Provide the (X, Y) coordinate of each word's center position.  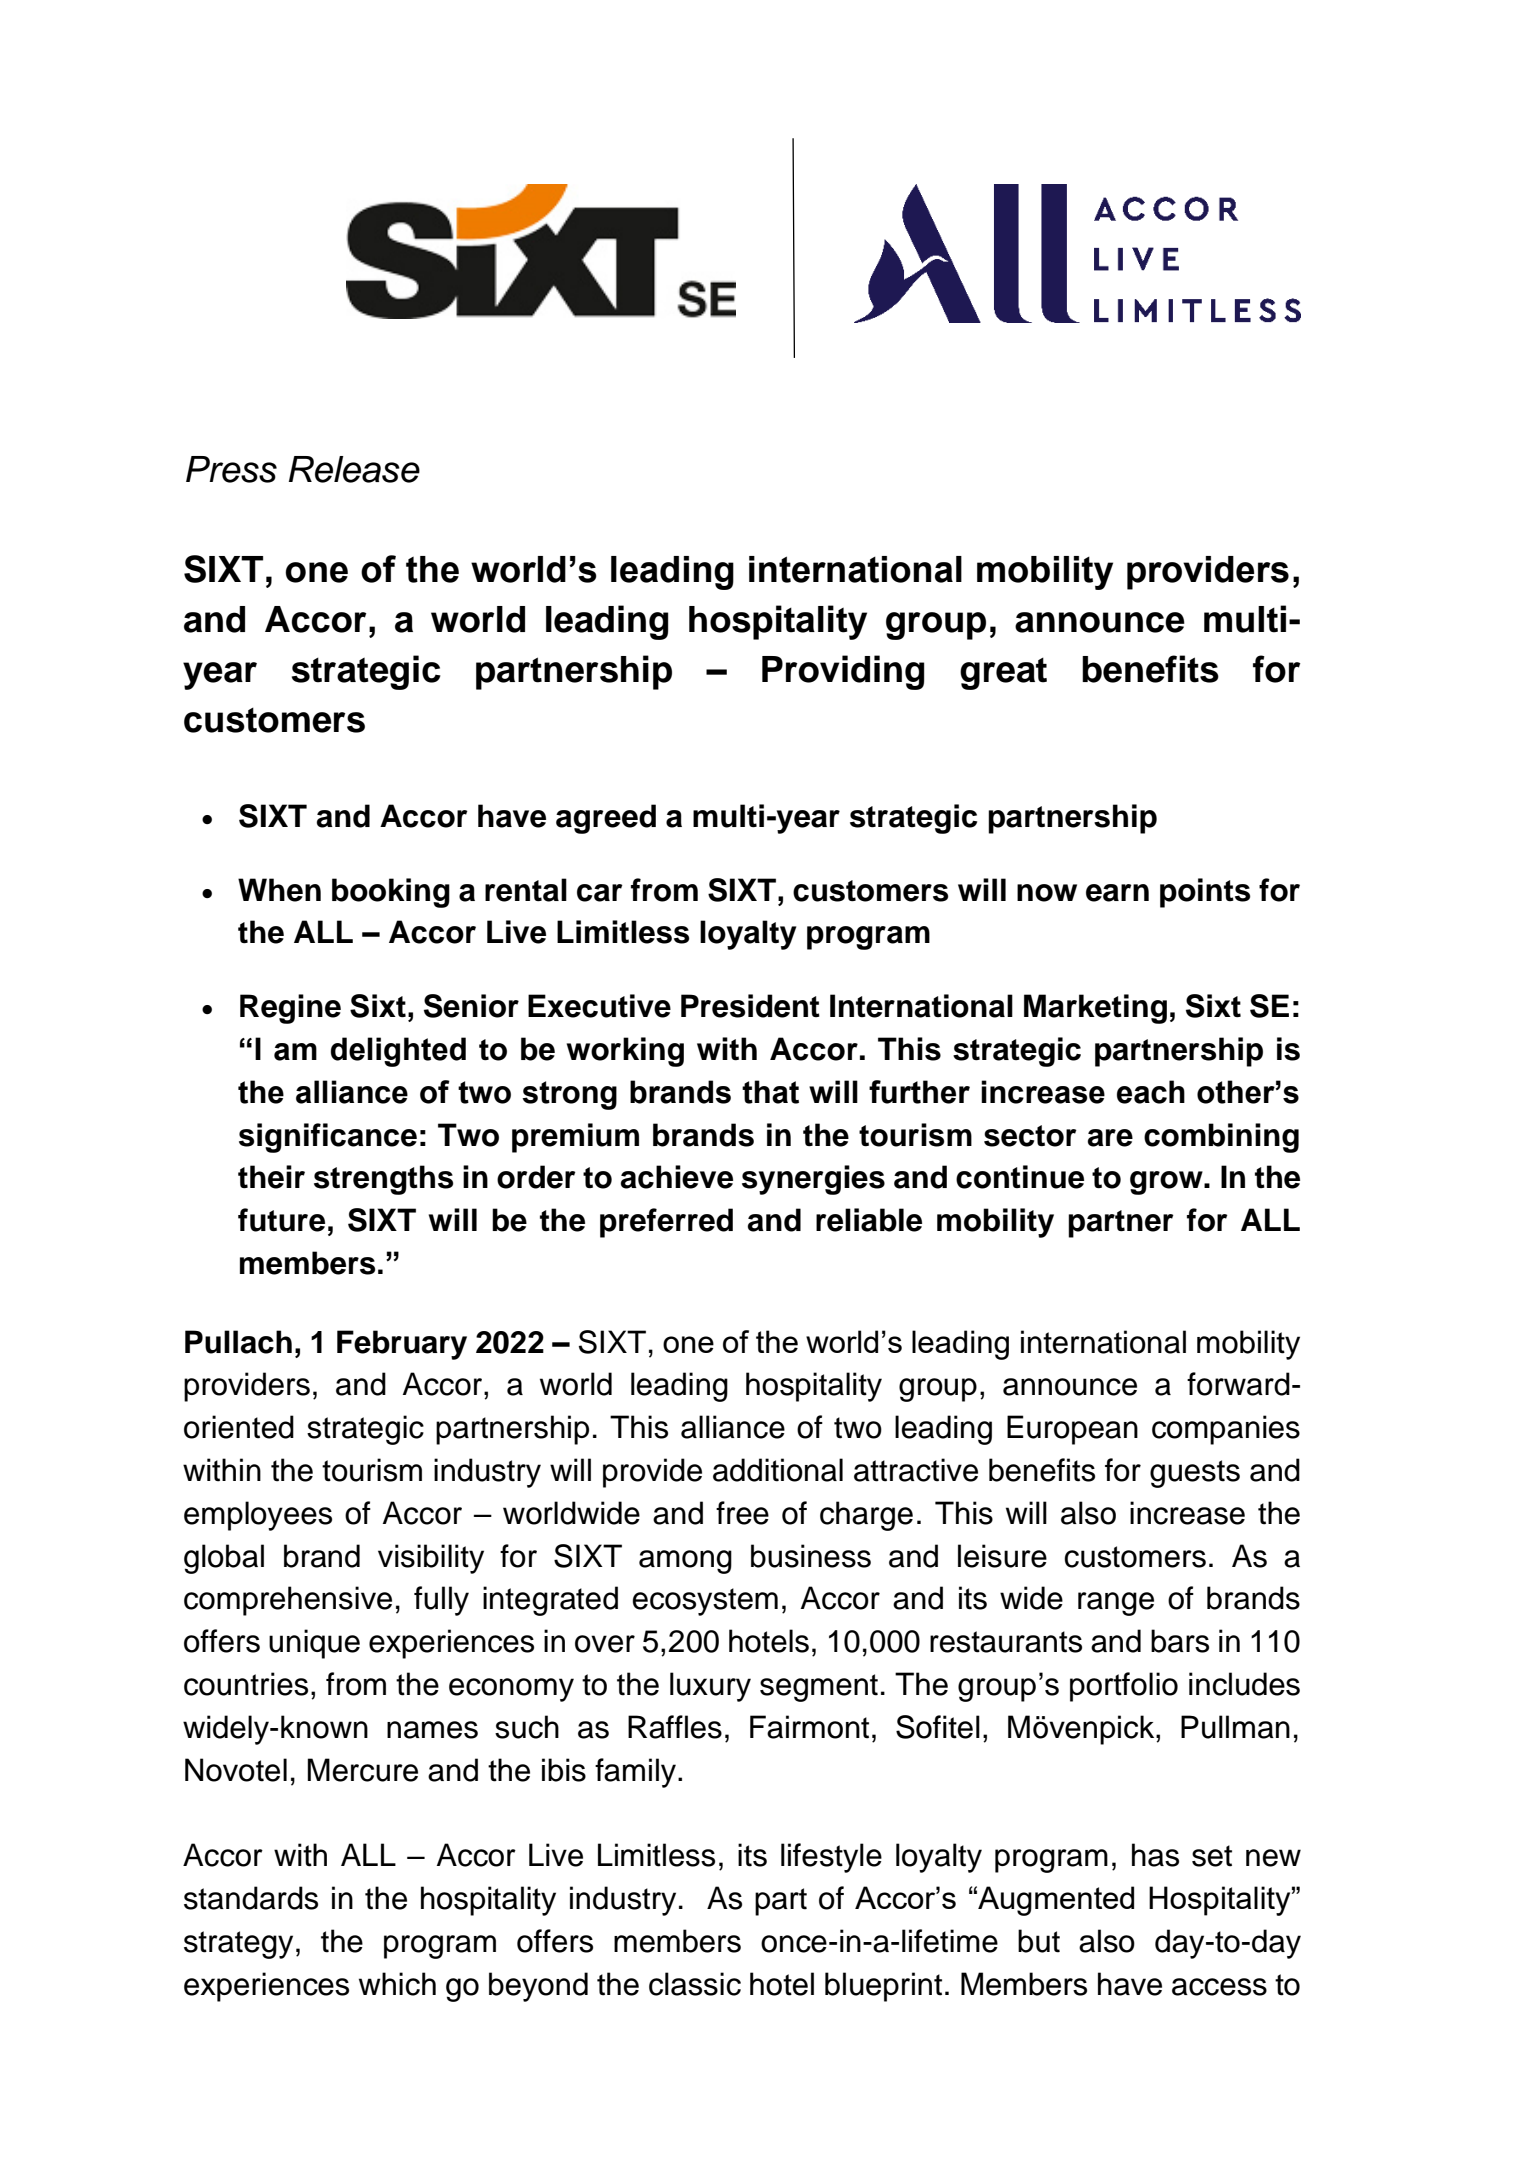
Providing (843, 672)
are (1110, 1138)
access (1219, 1987)
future (281, 1220)
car (600, 893)
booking (391, 893)
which (397, 1984)
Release (354, 469)
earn (1117, 893)
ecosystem (705, 1602)
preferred (666, 1223)
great (1003, 674)
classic (695, 1984)
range (1116, 1604)
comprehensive (288, 1601)
